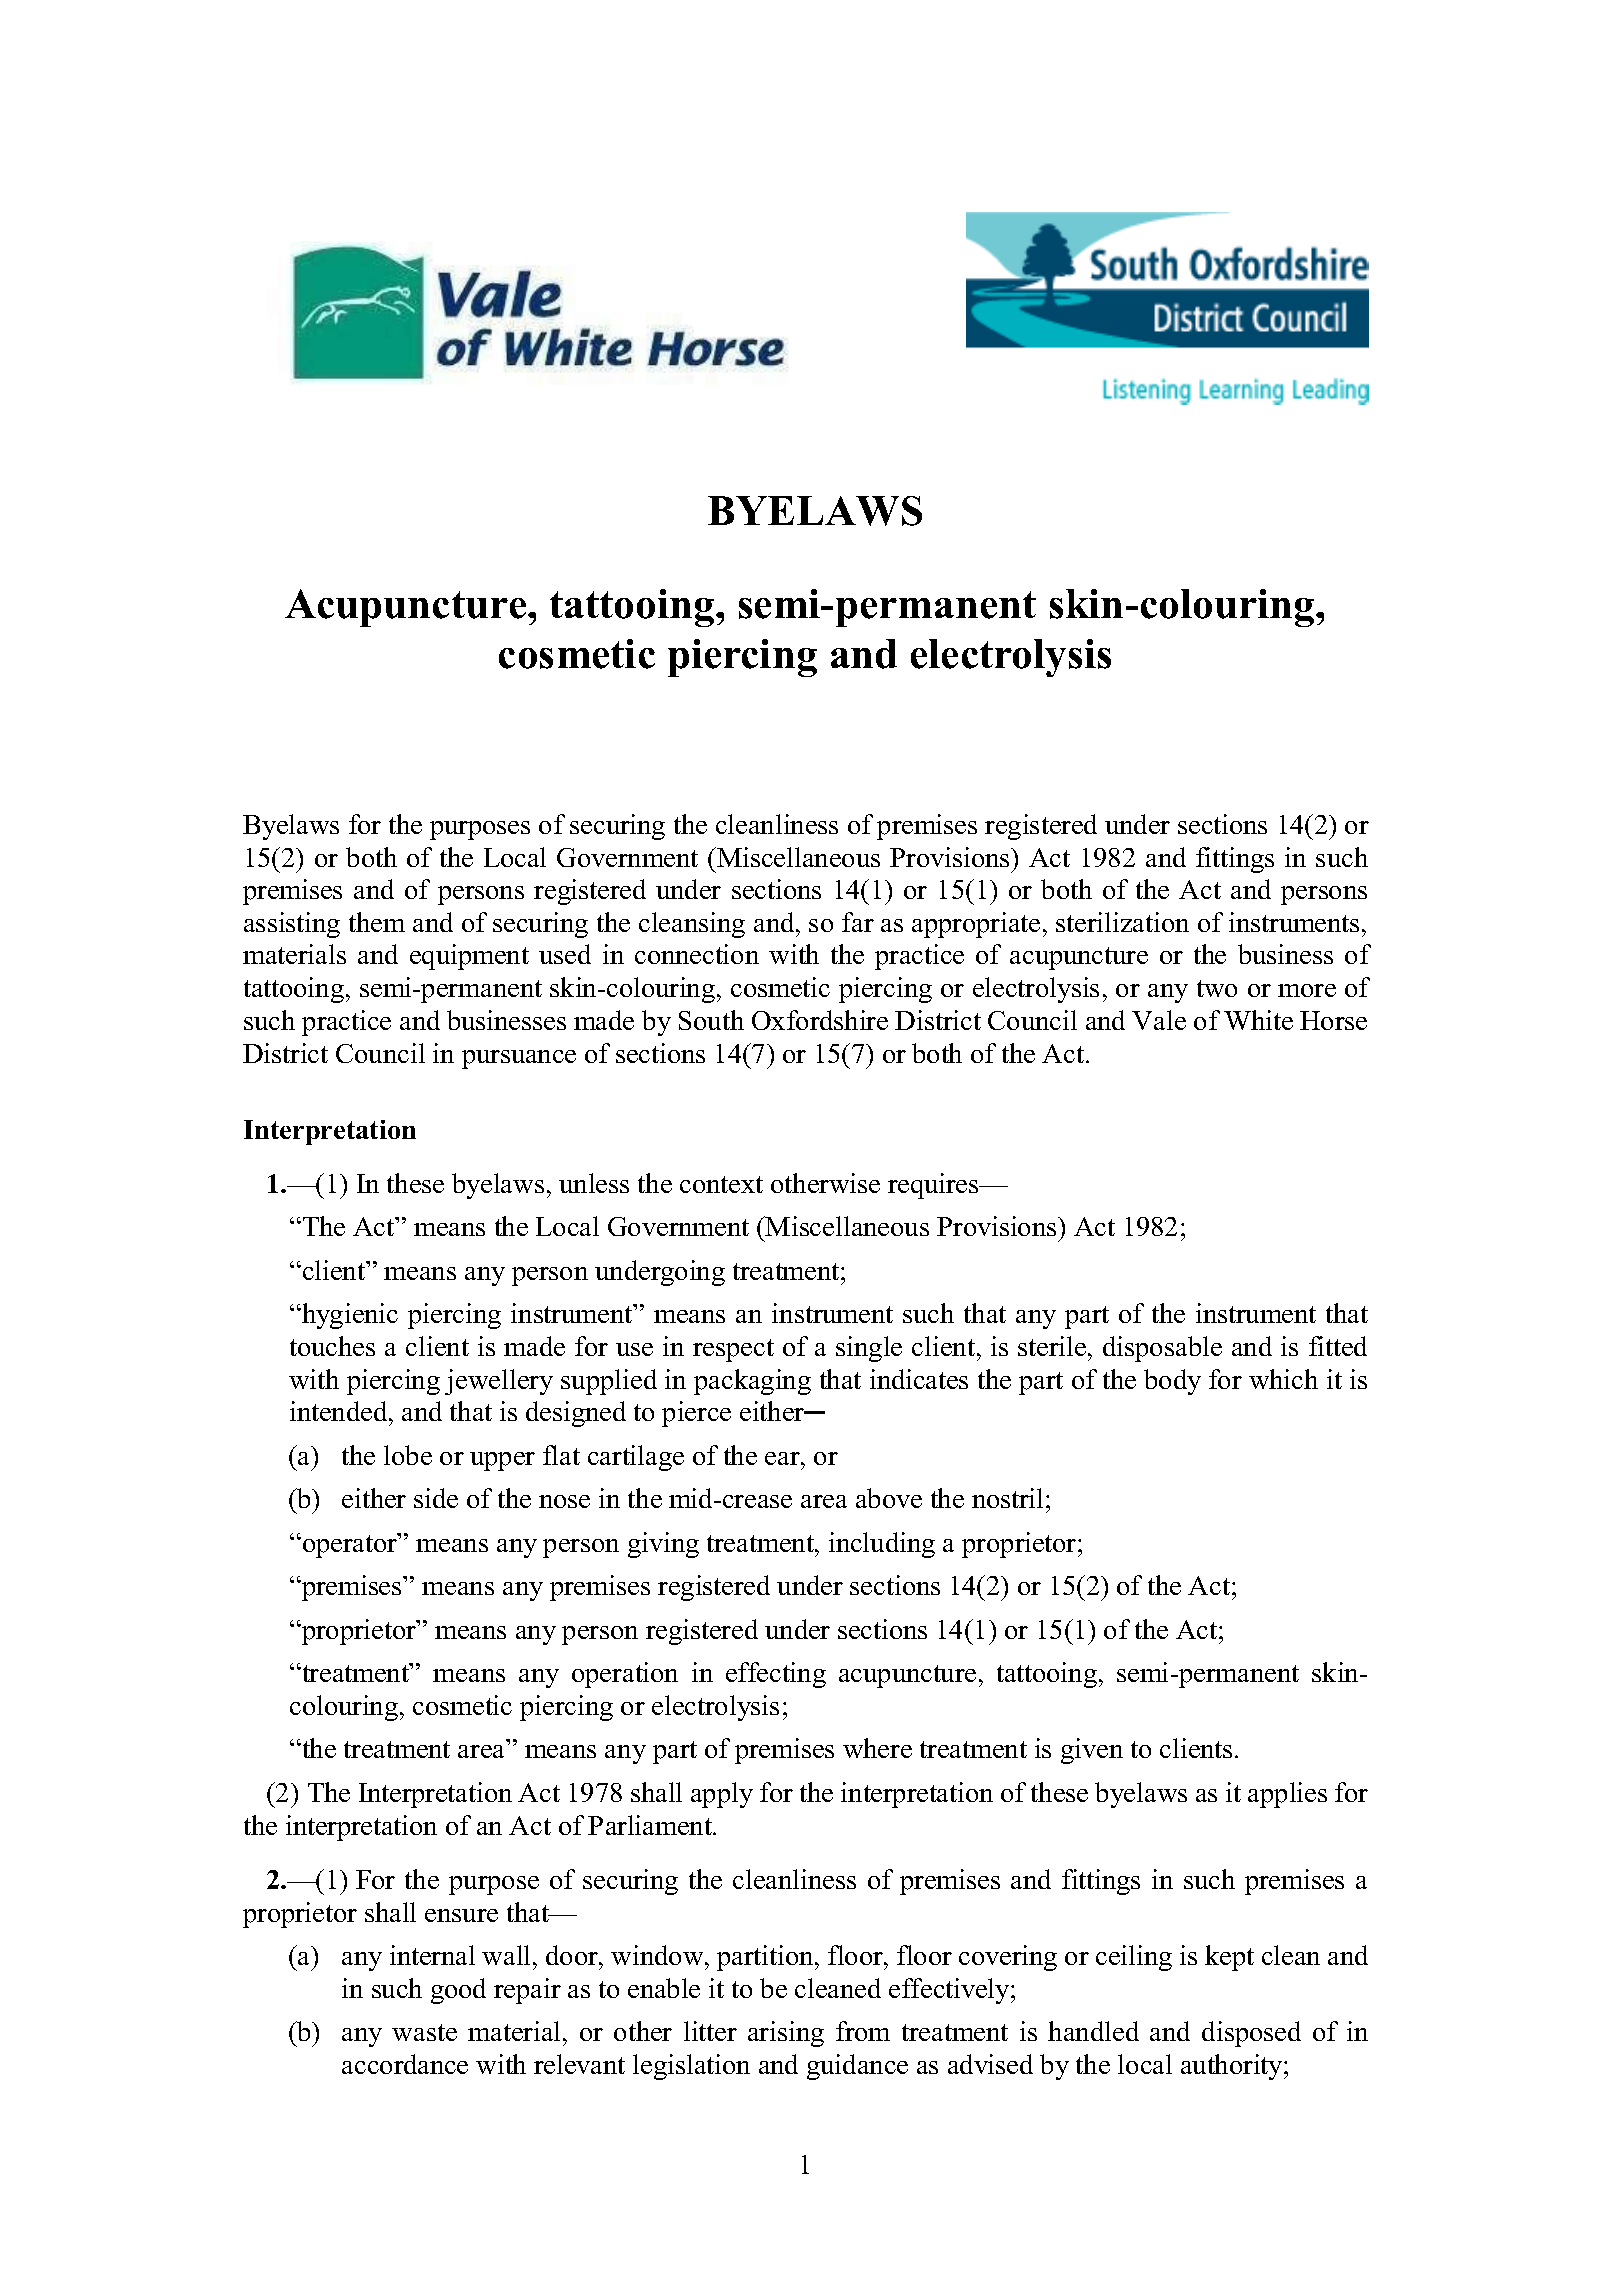  What do you see at coordinates (1251, 2034) in the screenshot?
I see `disposed` at bounding box center [1251, 2034].
